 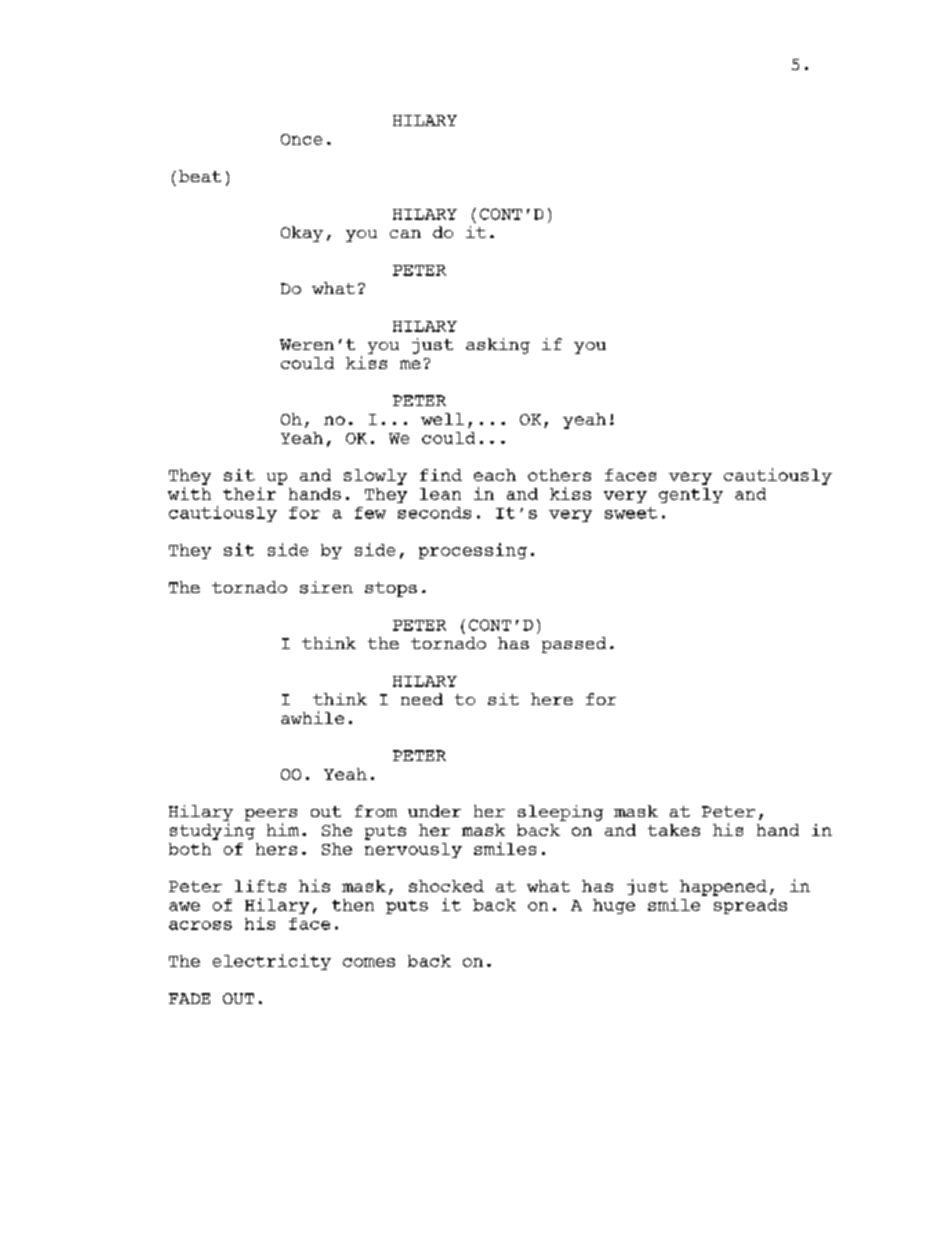 I want to click on comes, so click(x=369, y=962).
